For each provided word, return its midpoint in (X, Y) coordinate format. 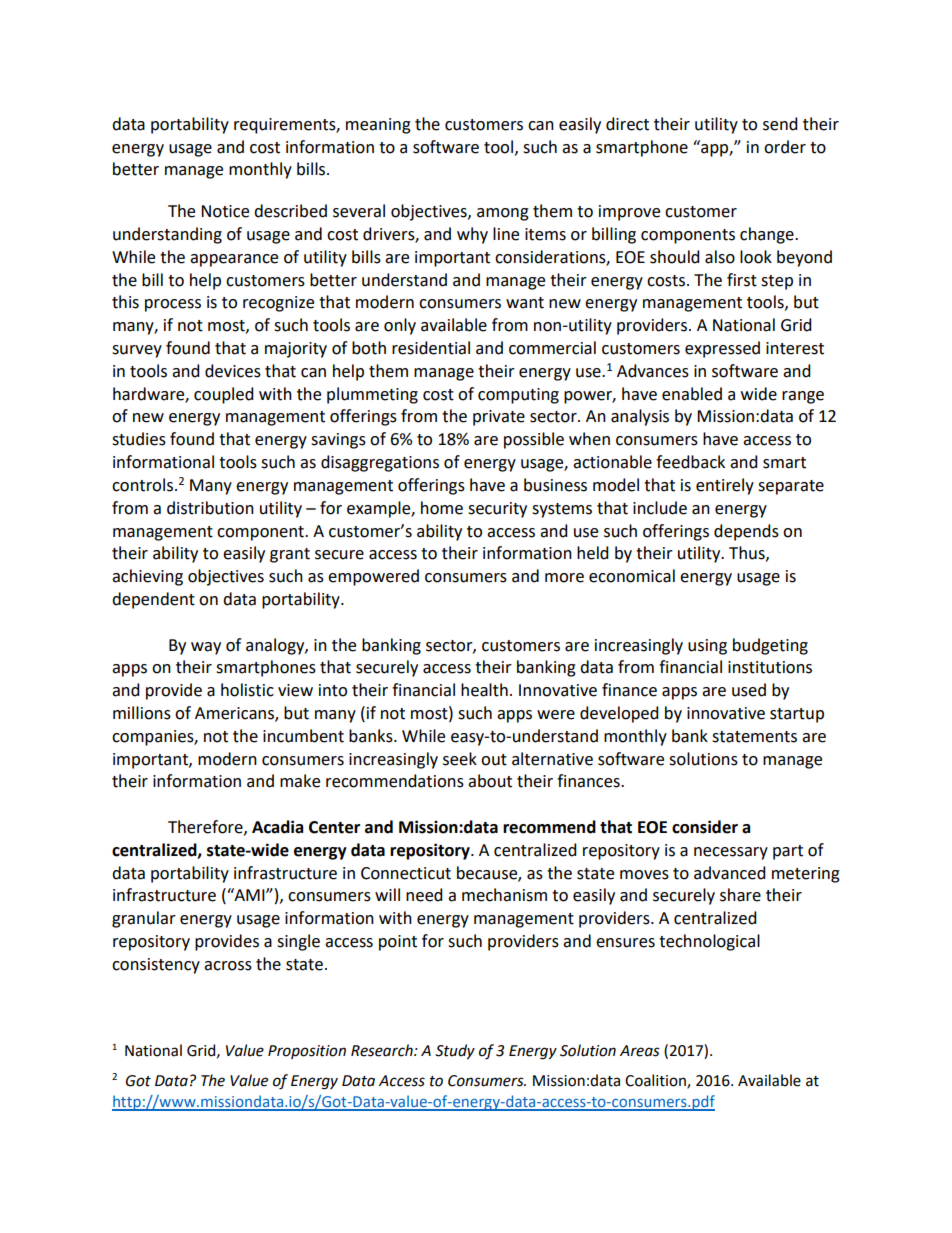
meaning (378, 126)
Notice (225, 211)
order (785, 147)
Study (455, 1051)
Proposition (307, 1052)
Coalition (656, 1081)
